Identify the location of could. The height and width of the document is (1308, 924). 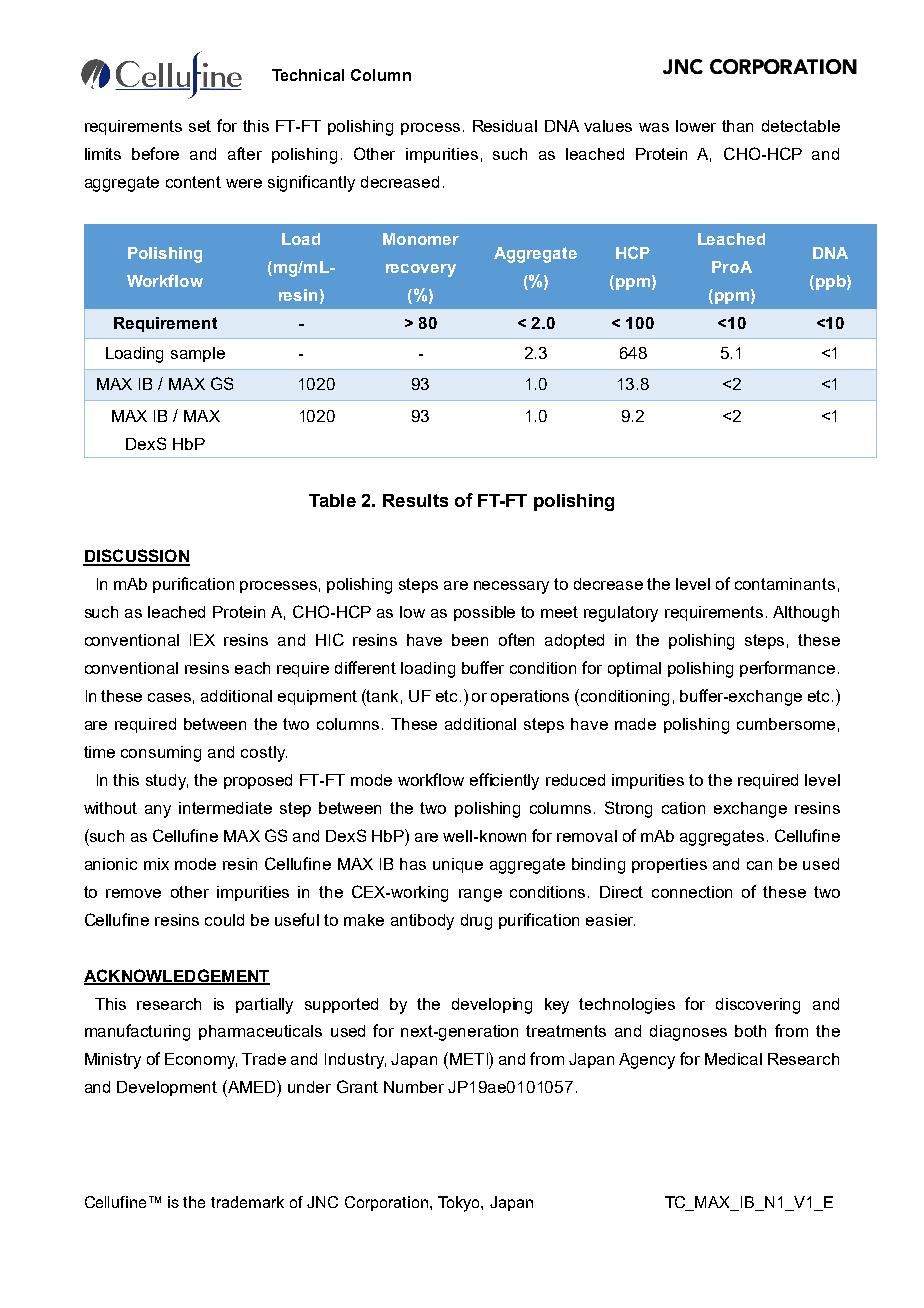
(224, 920).
